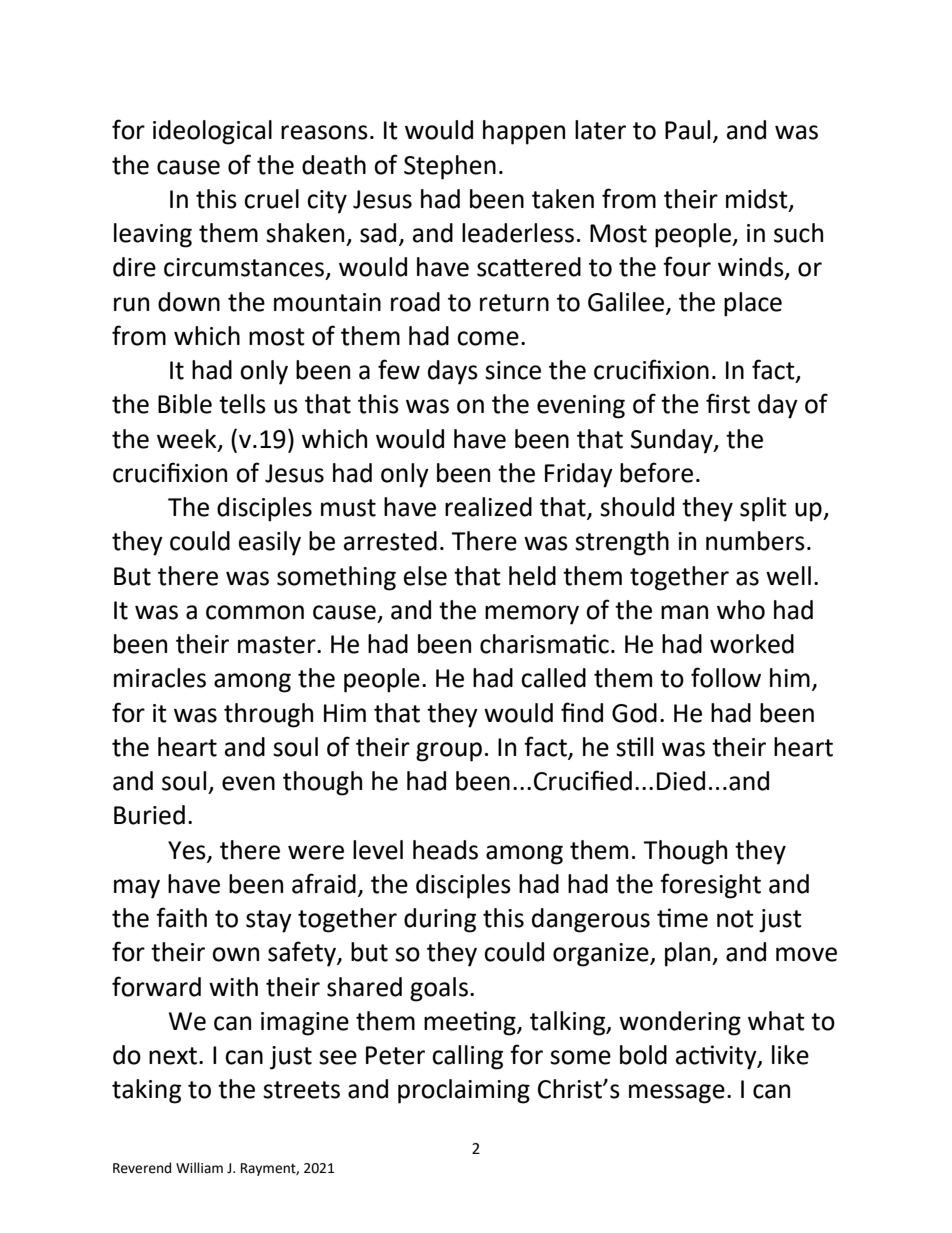 The image size is (952, 1233). Describe the element at coordinates (710, 886) in the page. I see `foresight` at that location.
